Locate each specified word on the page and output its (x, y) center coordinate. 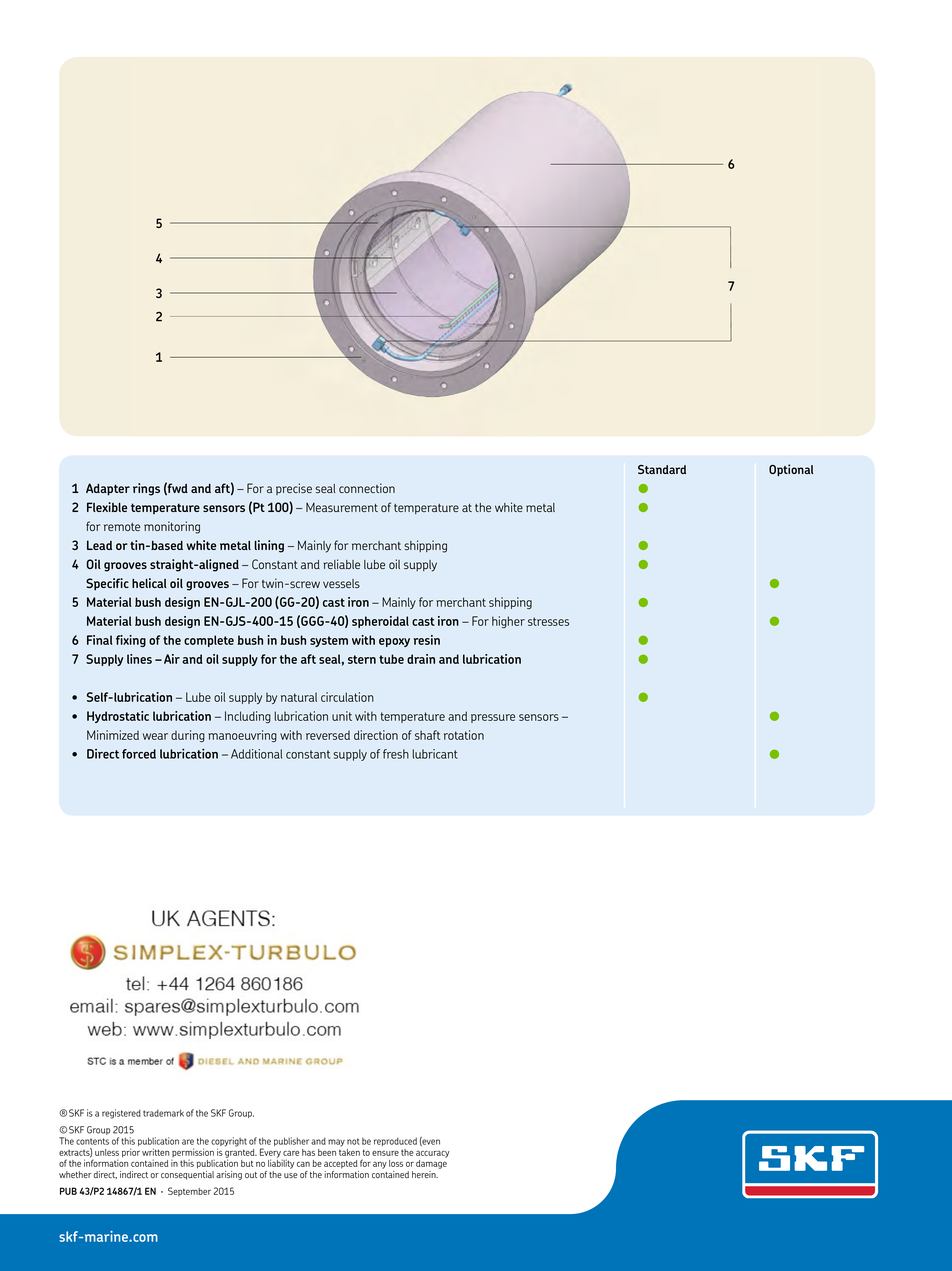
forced (139, 754)
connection (367, 488)
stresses (548, 621)
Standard (662, 469)
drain (421, 659)
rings (146, 489)
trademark (163, 1113)
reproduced (395, 1142)
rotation (464, 735)
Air (172, 659)
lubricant (435, 754)
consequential (187, 1175)
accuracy (433, 1154)
